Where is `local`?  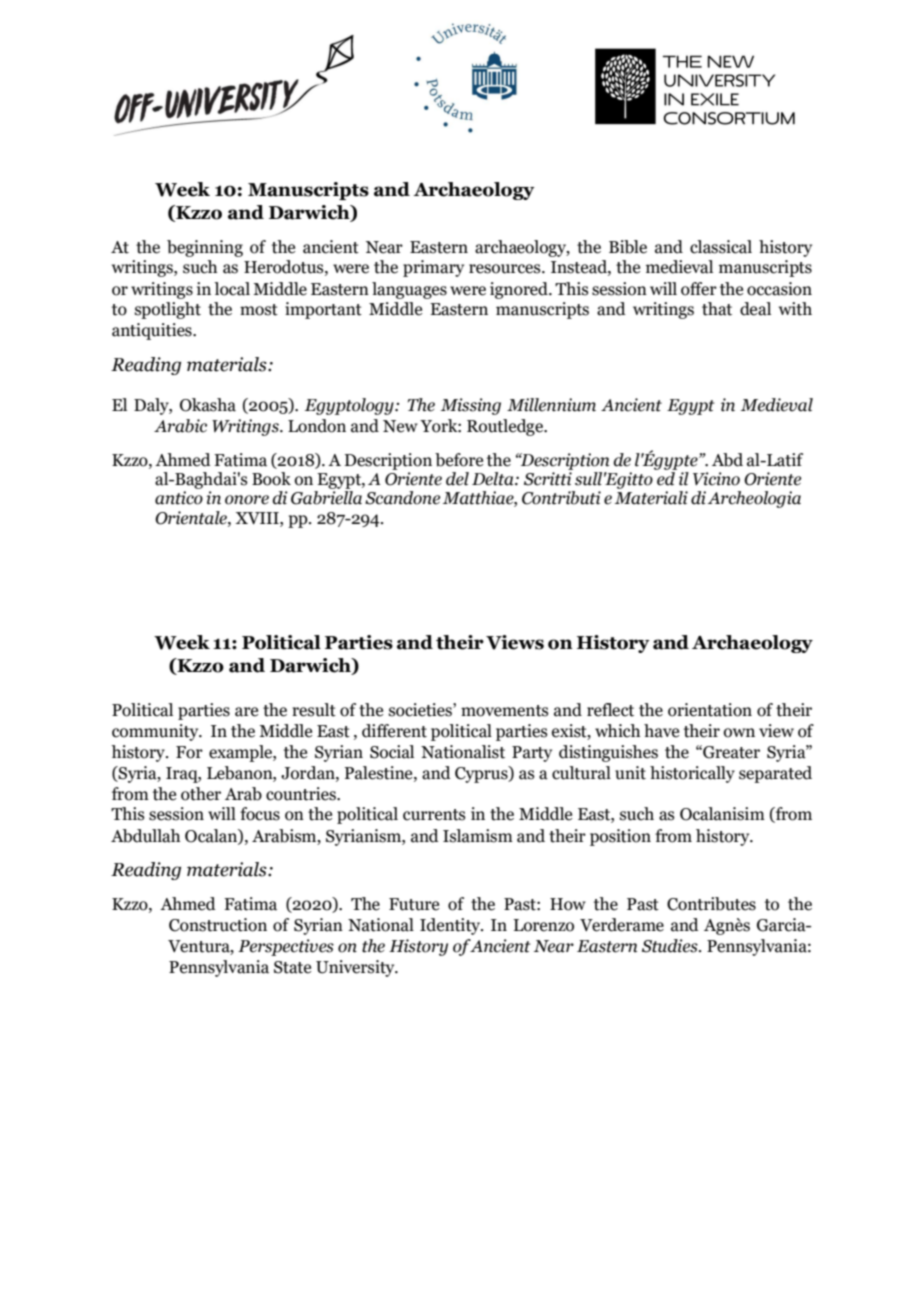
local is located at coordinates (232, 289).
